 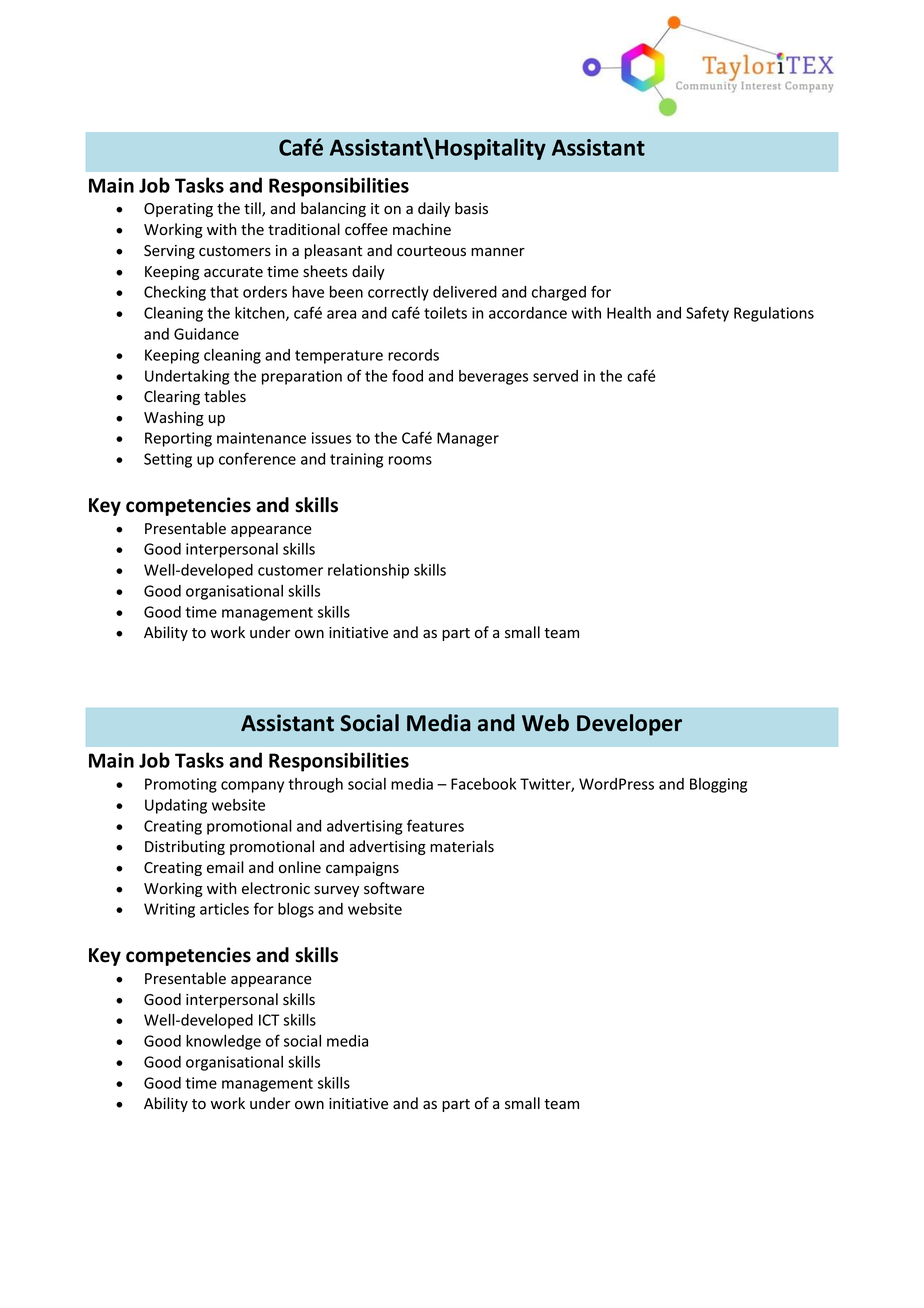 What do you see at coordinates (629, 725) in the screenshot?
I see `Developer` at bounding box center [629, 725].
